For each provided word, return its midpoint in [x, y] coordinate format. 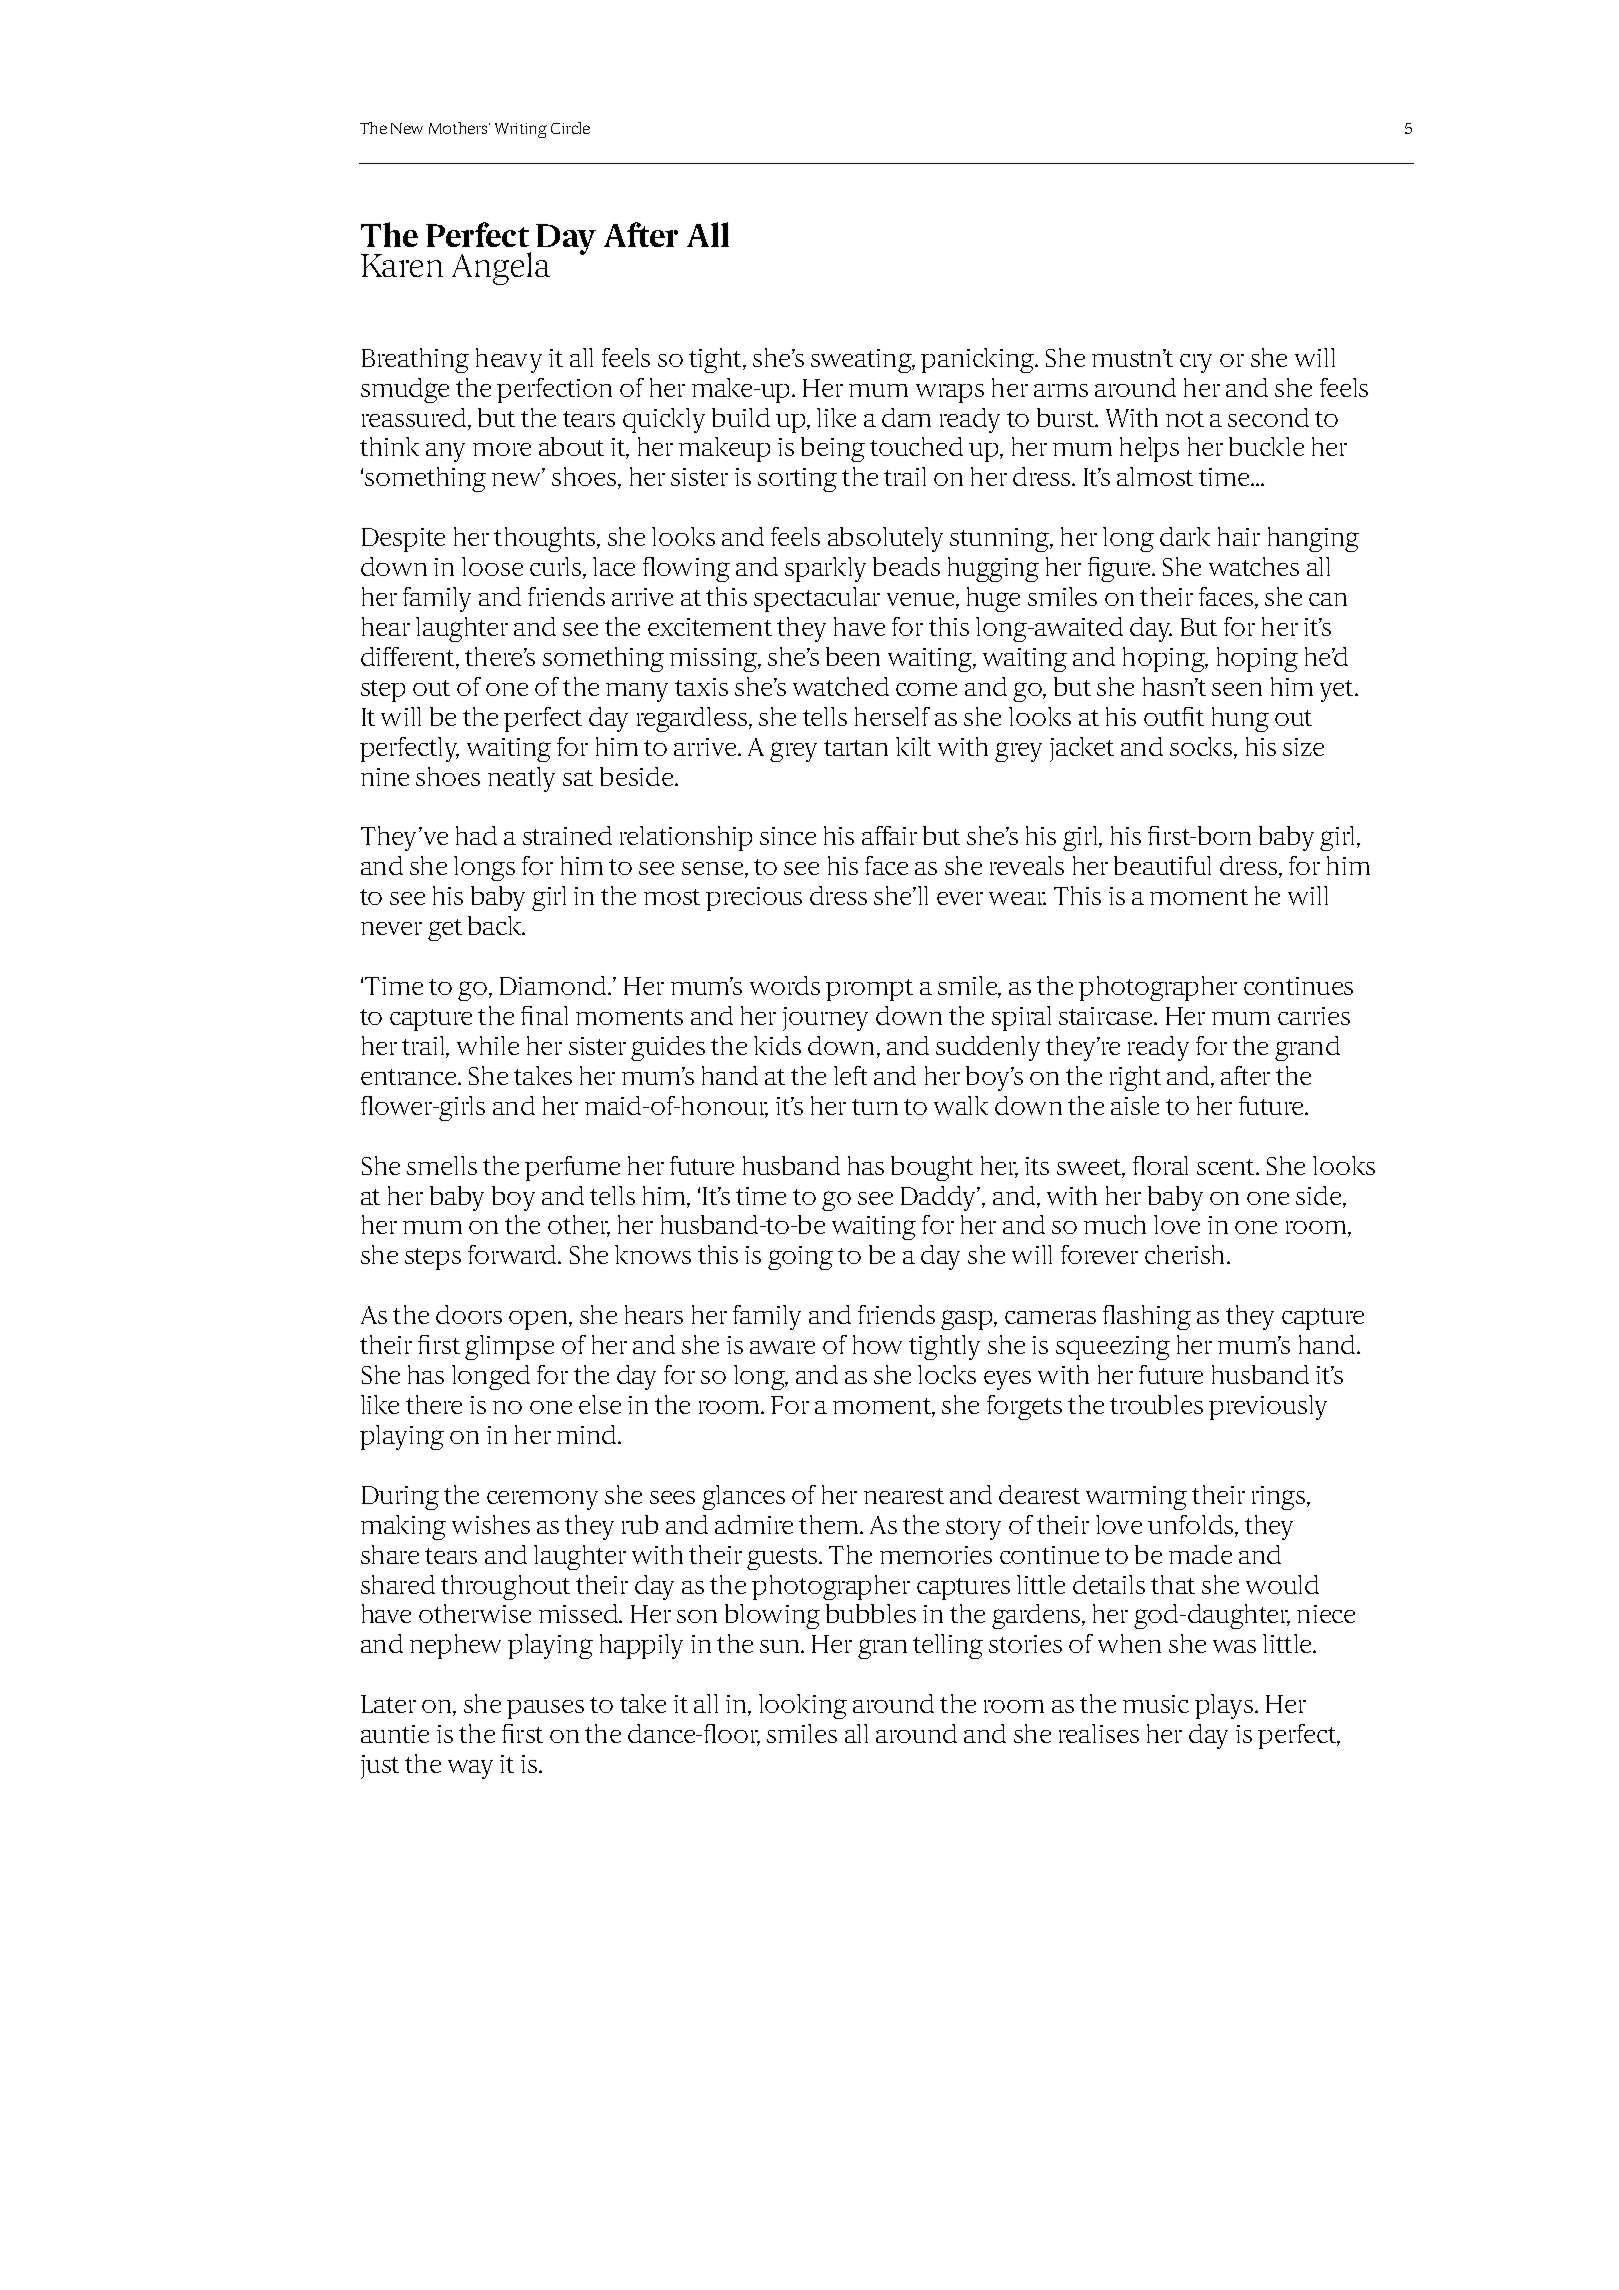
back [496, 925]
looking [803, 1706]
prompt [869, 990]
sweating [862, 361]
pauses [545, 1709]
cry [1196, 363]
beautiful [1162, 865]
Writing [521, 130]
